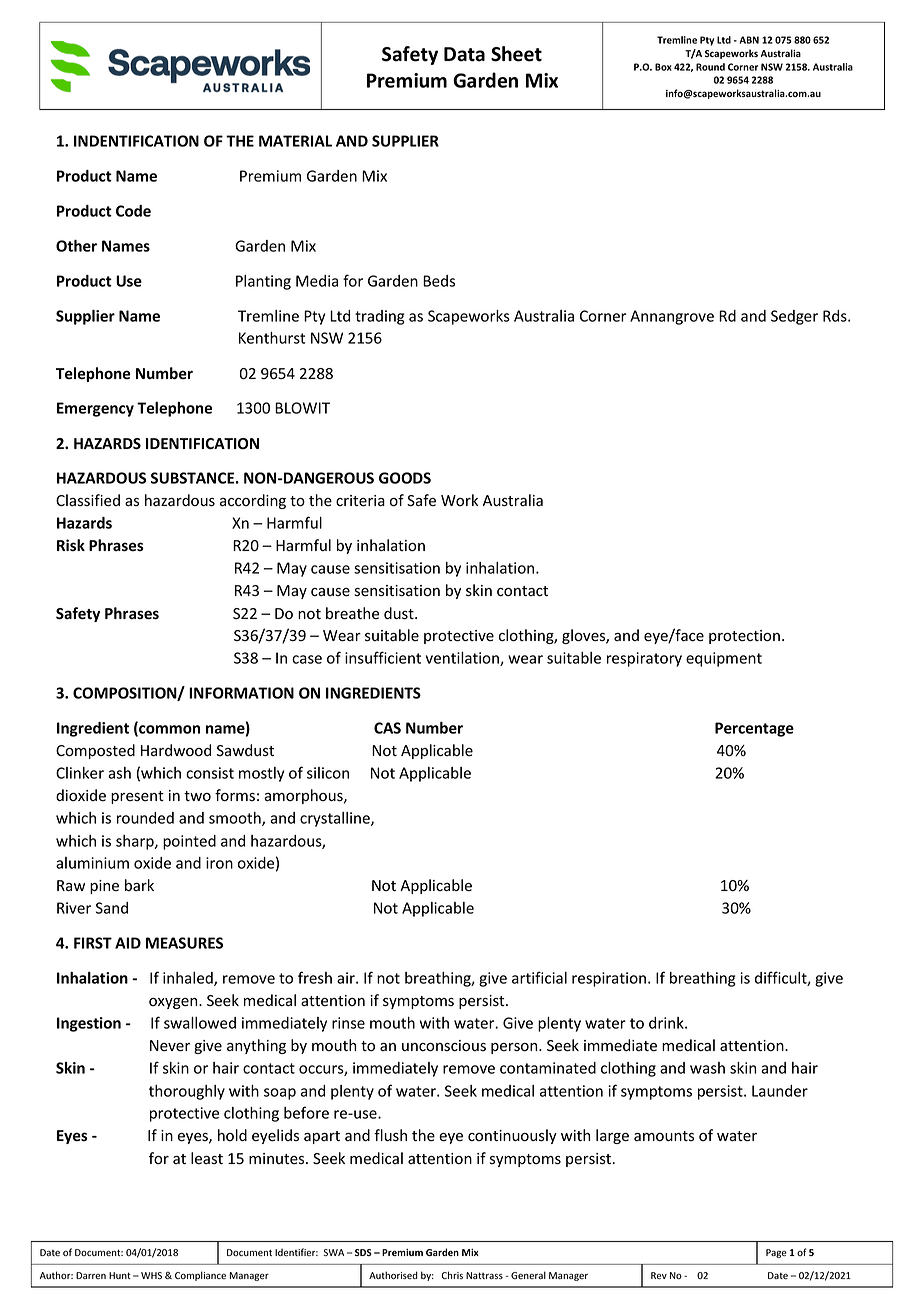 The width and height of the image is (924, 1308). What do you see at coordinates (136, 842) in the image?
I see `sharp` at bounding box center [136, 842].
